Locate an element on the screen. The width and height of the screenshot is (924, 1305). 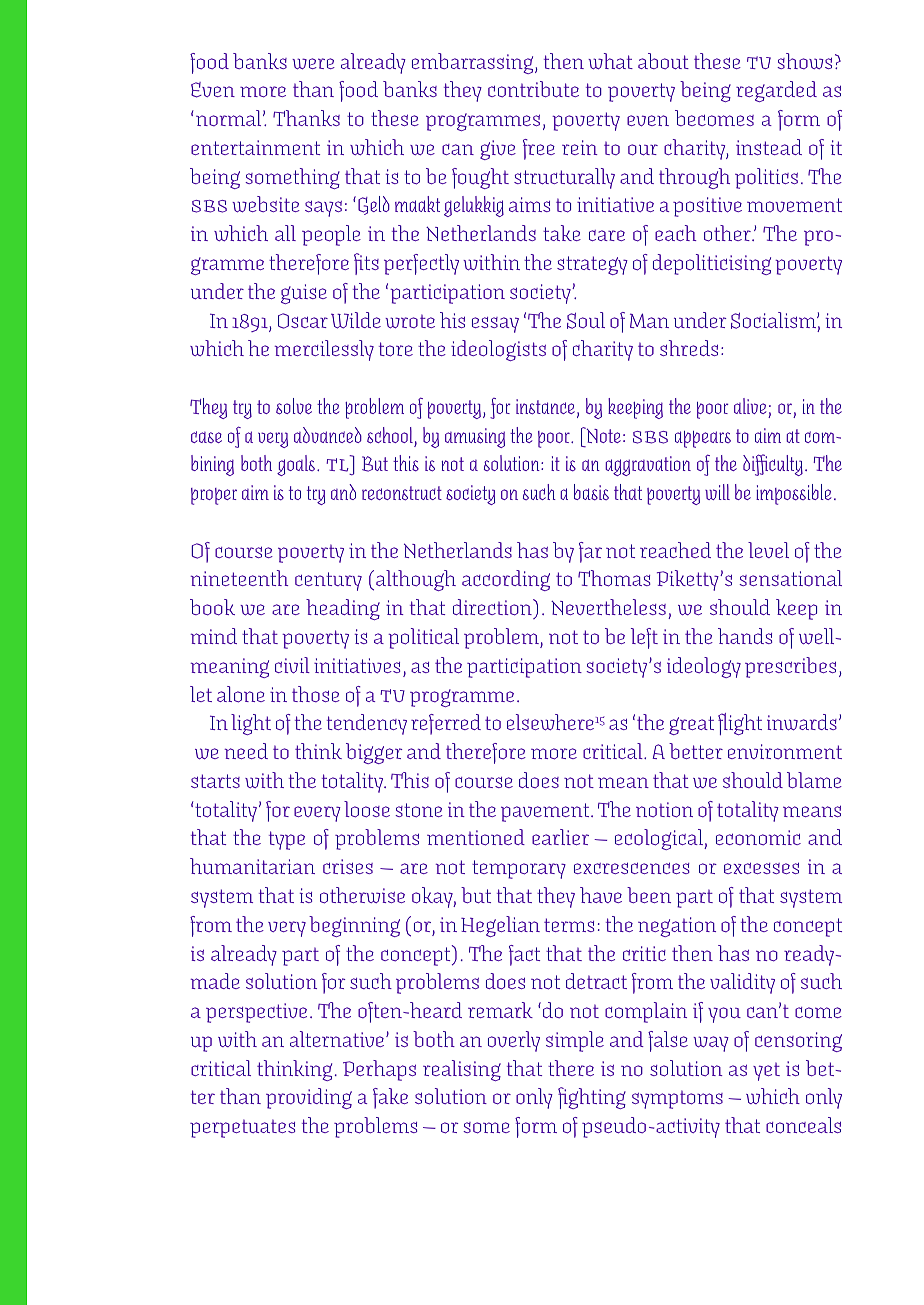
solve is located at coordinates (294, 406).
